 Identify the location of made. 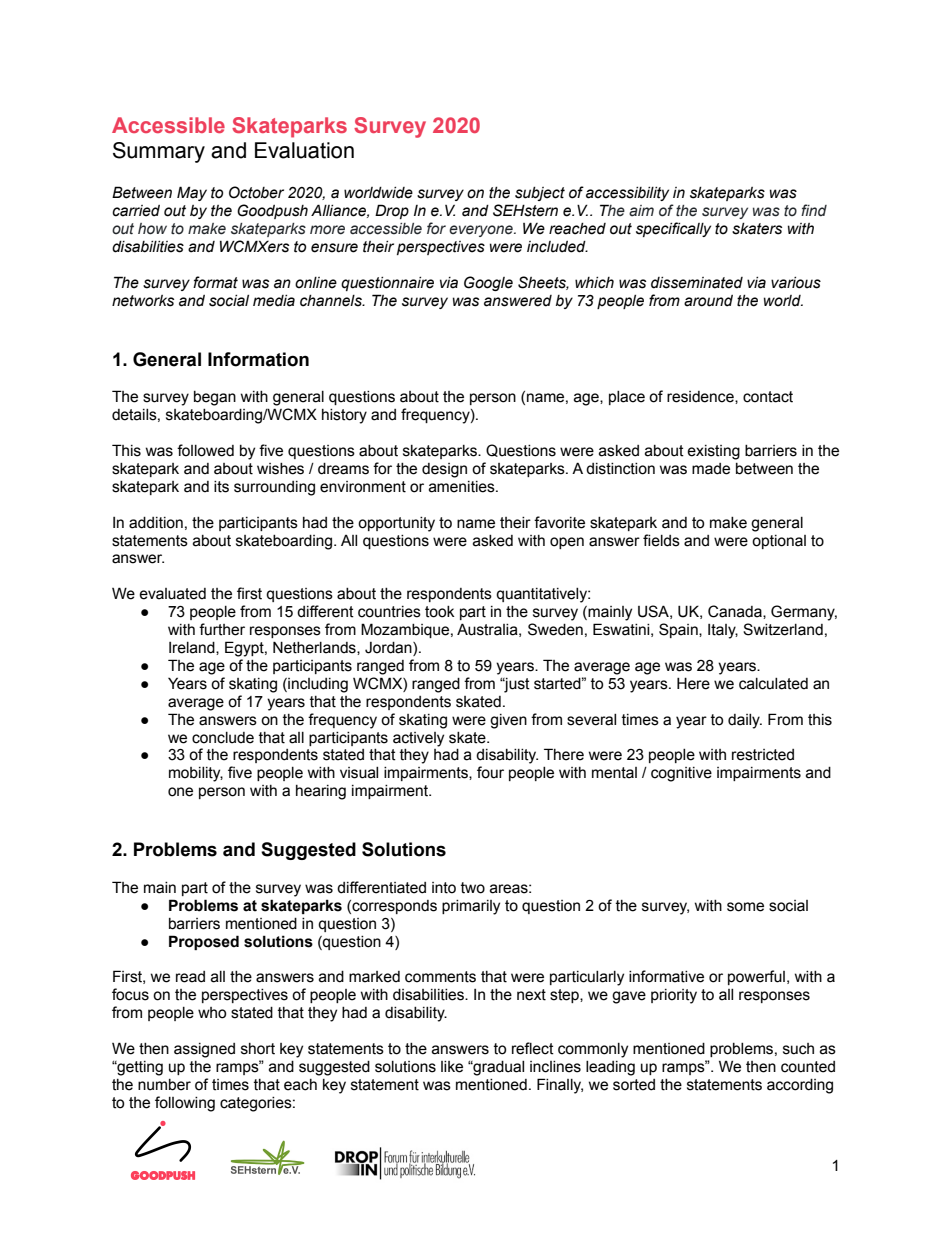
(711, 469).
